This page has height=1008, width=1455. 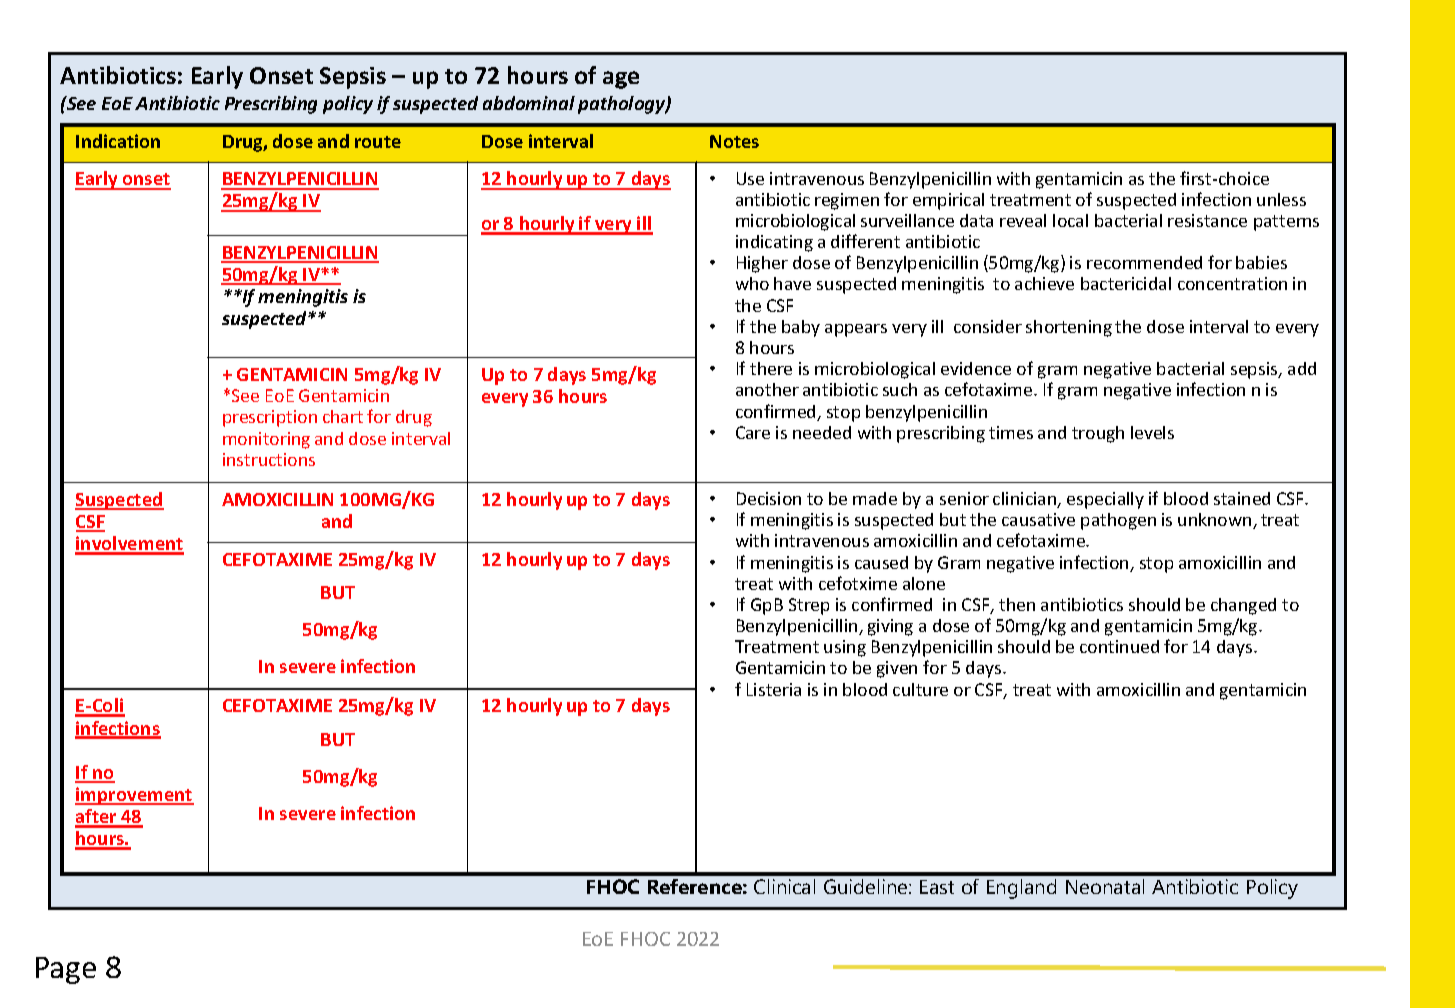 I want to click on improvement, so click(x=134, y=796).
